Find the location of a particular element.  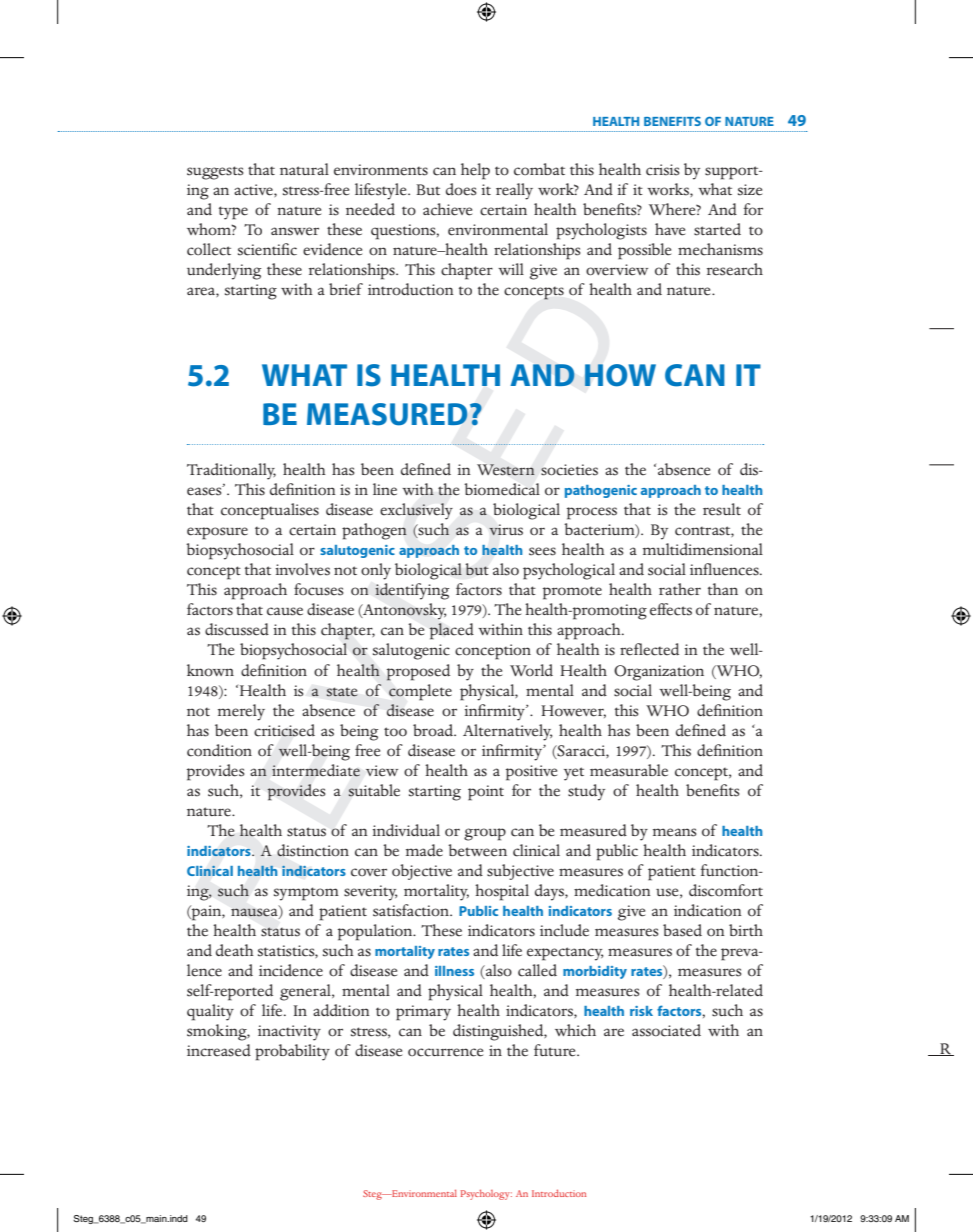

effects is located at coordinates (671, 609).
